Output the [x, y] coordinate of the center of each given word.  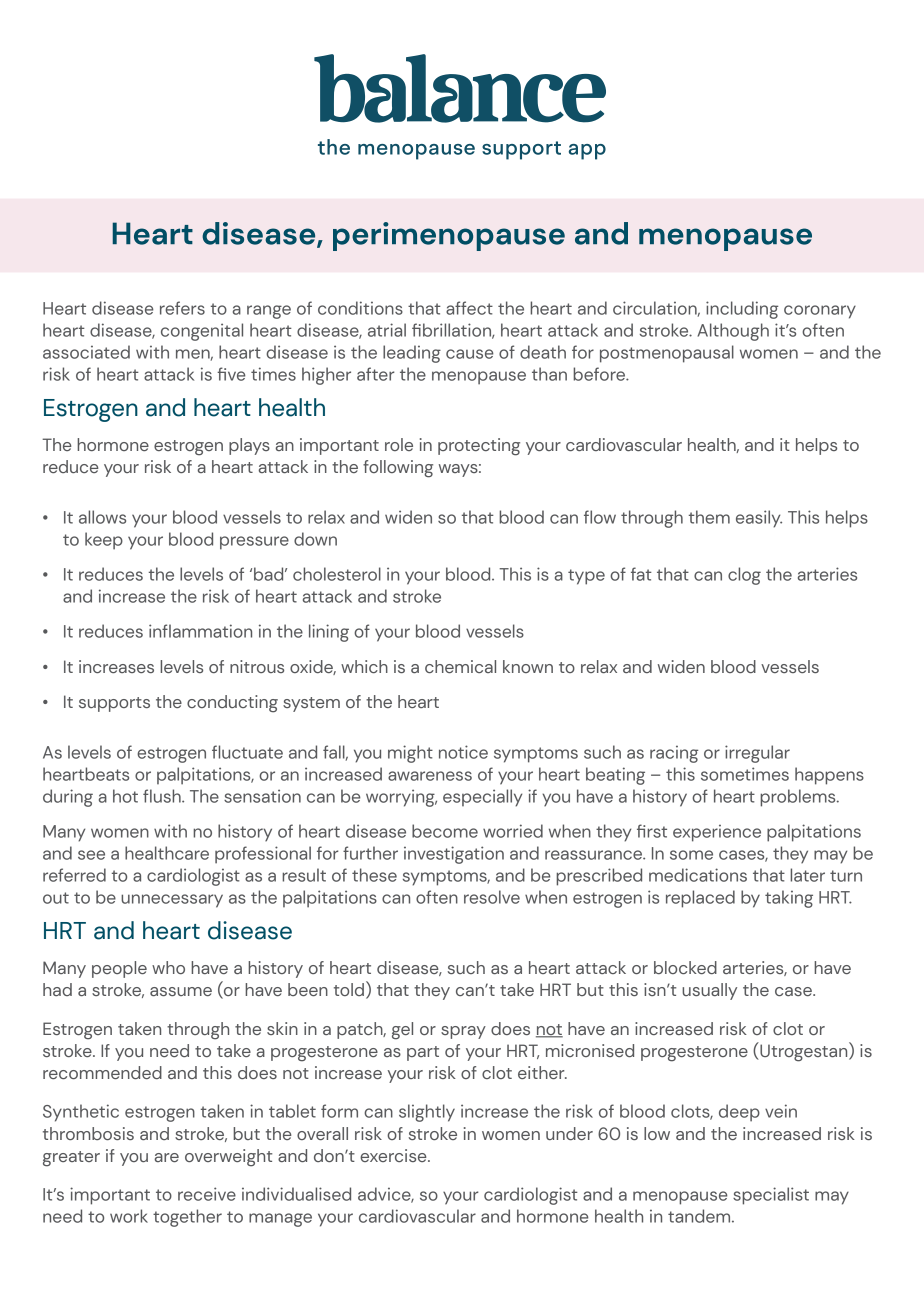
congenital [202, 332]
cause [470, 354]
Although [733, 332]
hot [125, 796]
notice [463, 752]
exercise [394, 1155]
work [129, 1216]
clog [744, 576]
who [168, 967]
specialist [771, 1196]
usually [709, 991]
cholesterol [337, 574]
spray [463, 1032]
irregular [757, 754]
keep [104, 541]
